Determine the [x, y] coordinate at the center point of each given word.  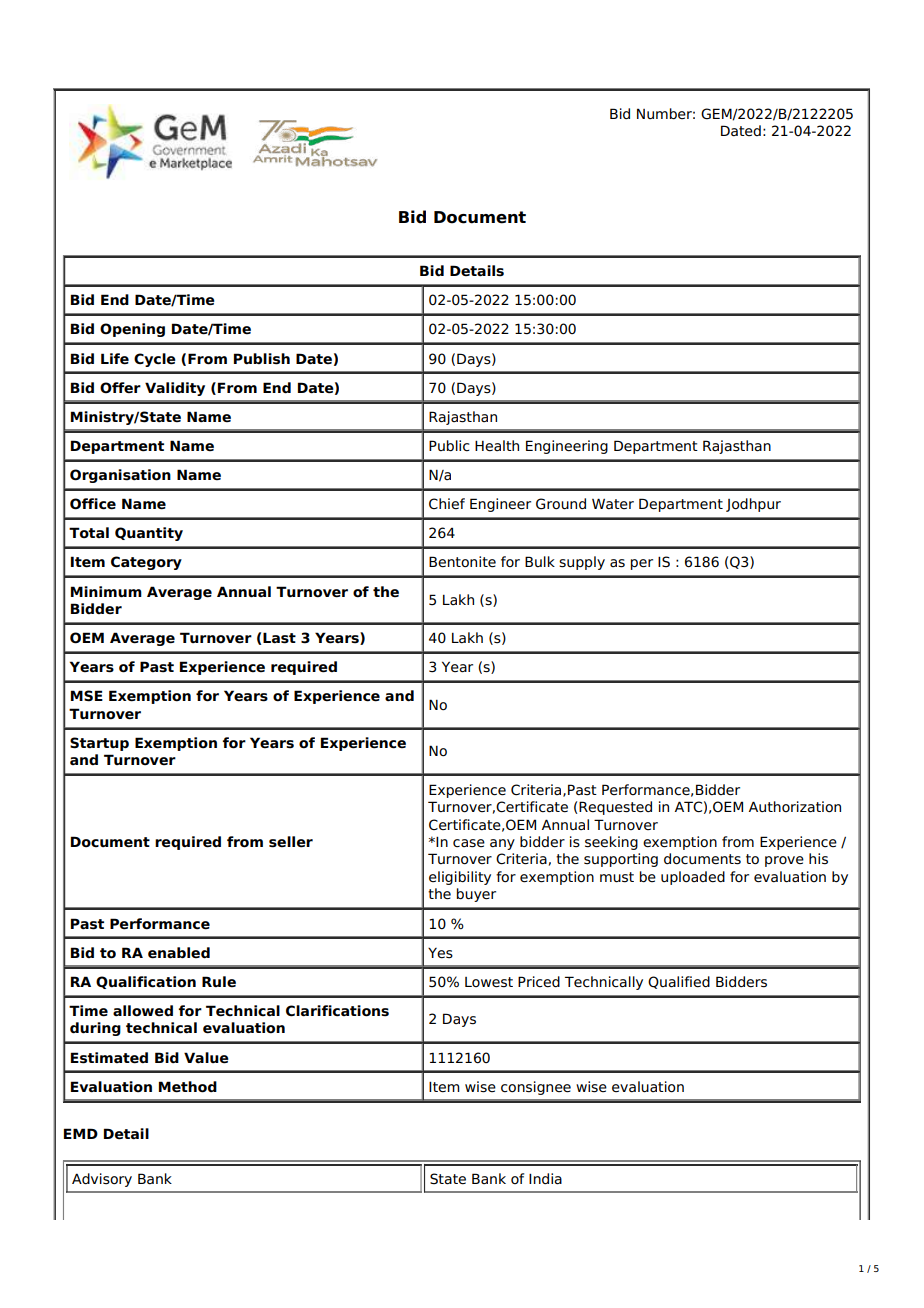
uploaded [693, 878]
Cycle [155, 360]
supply [582, 563]
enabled [179, 953]
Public [449, 446]
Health [497, 446]
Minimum [106, 592]
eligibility [460, 878]
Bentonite [462, 562]
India [545, 1179]
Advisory [102, 1180]
